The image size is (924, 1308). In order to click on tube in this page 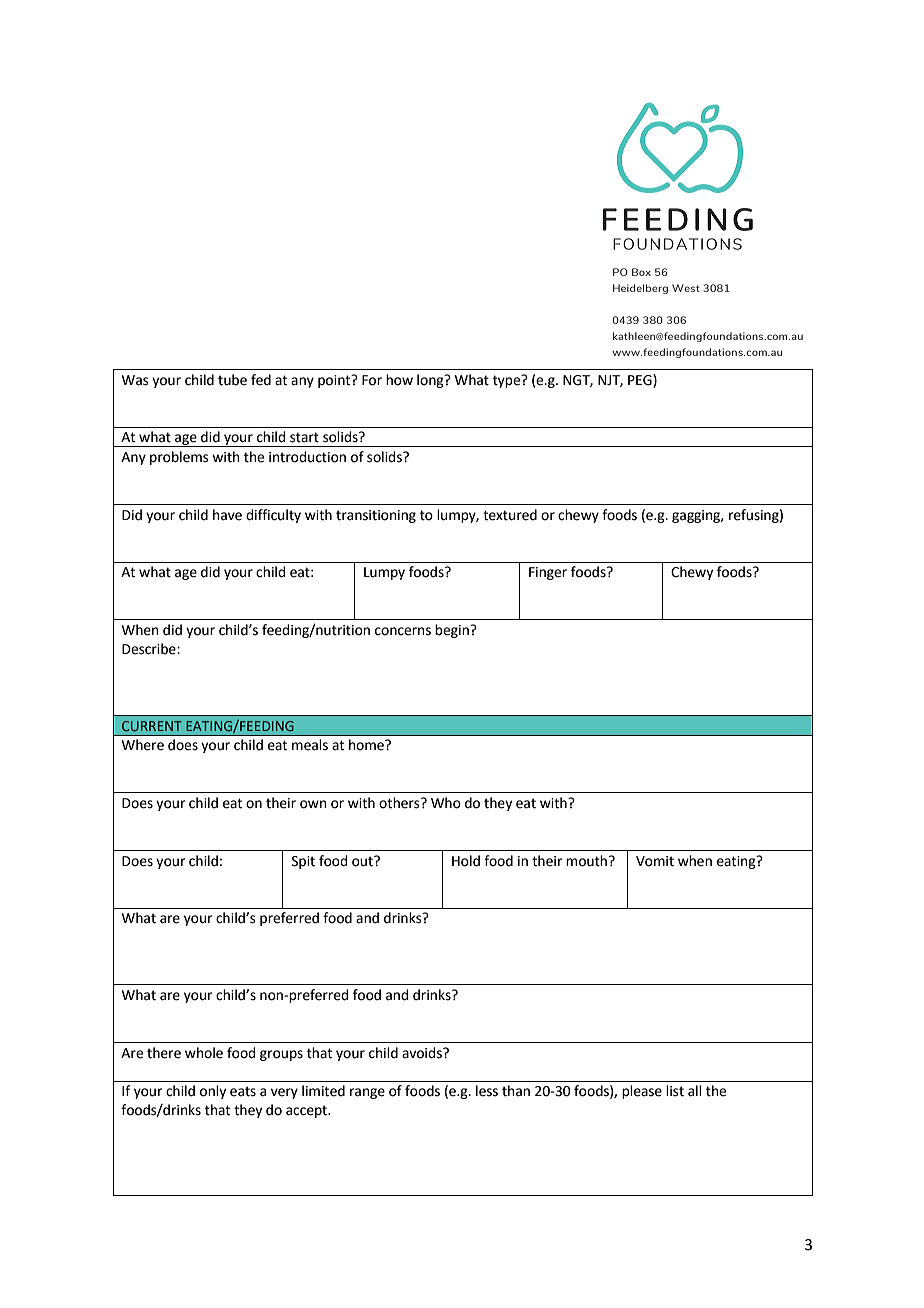, I will do `click(232, 380)`.
